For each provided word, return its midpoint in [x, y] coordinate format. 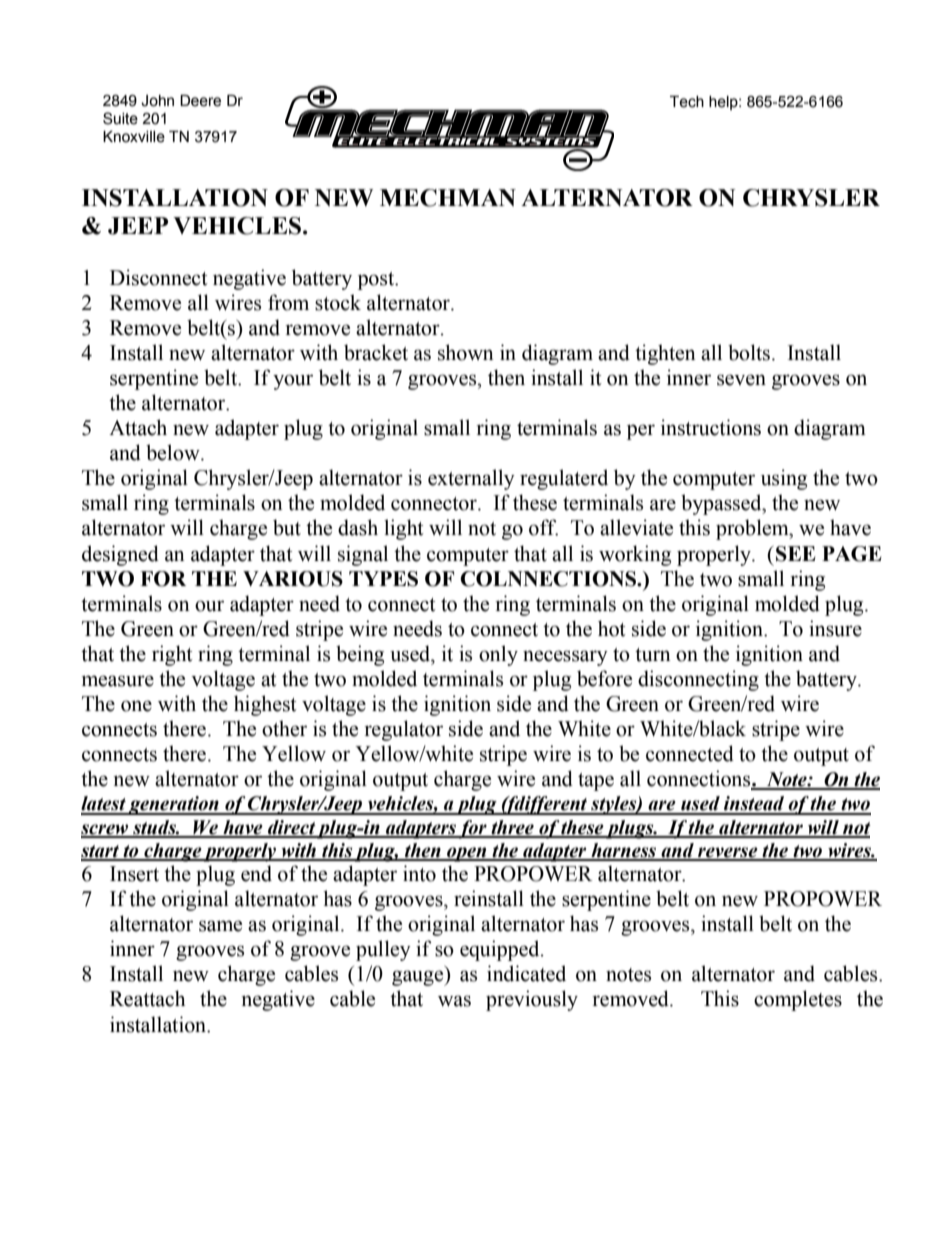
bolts [749, 352]
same [220, 926]
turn [653, 655]
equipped [501, 950]
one [136, 706]
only [498, 655]
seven [741, 380]
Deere [200, 101]
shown [466, 352]
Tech [687, 102]
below [174, 452]
